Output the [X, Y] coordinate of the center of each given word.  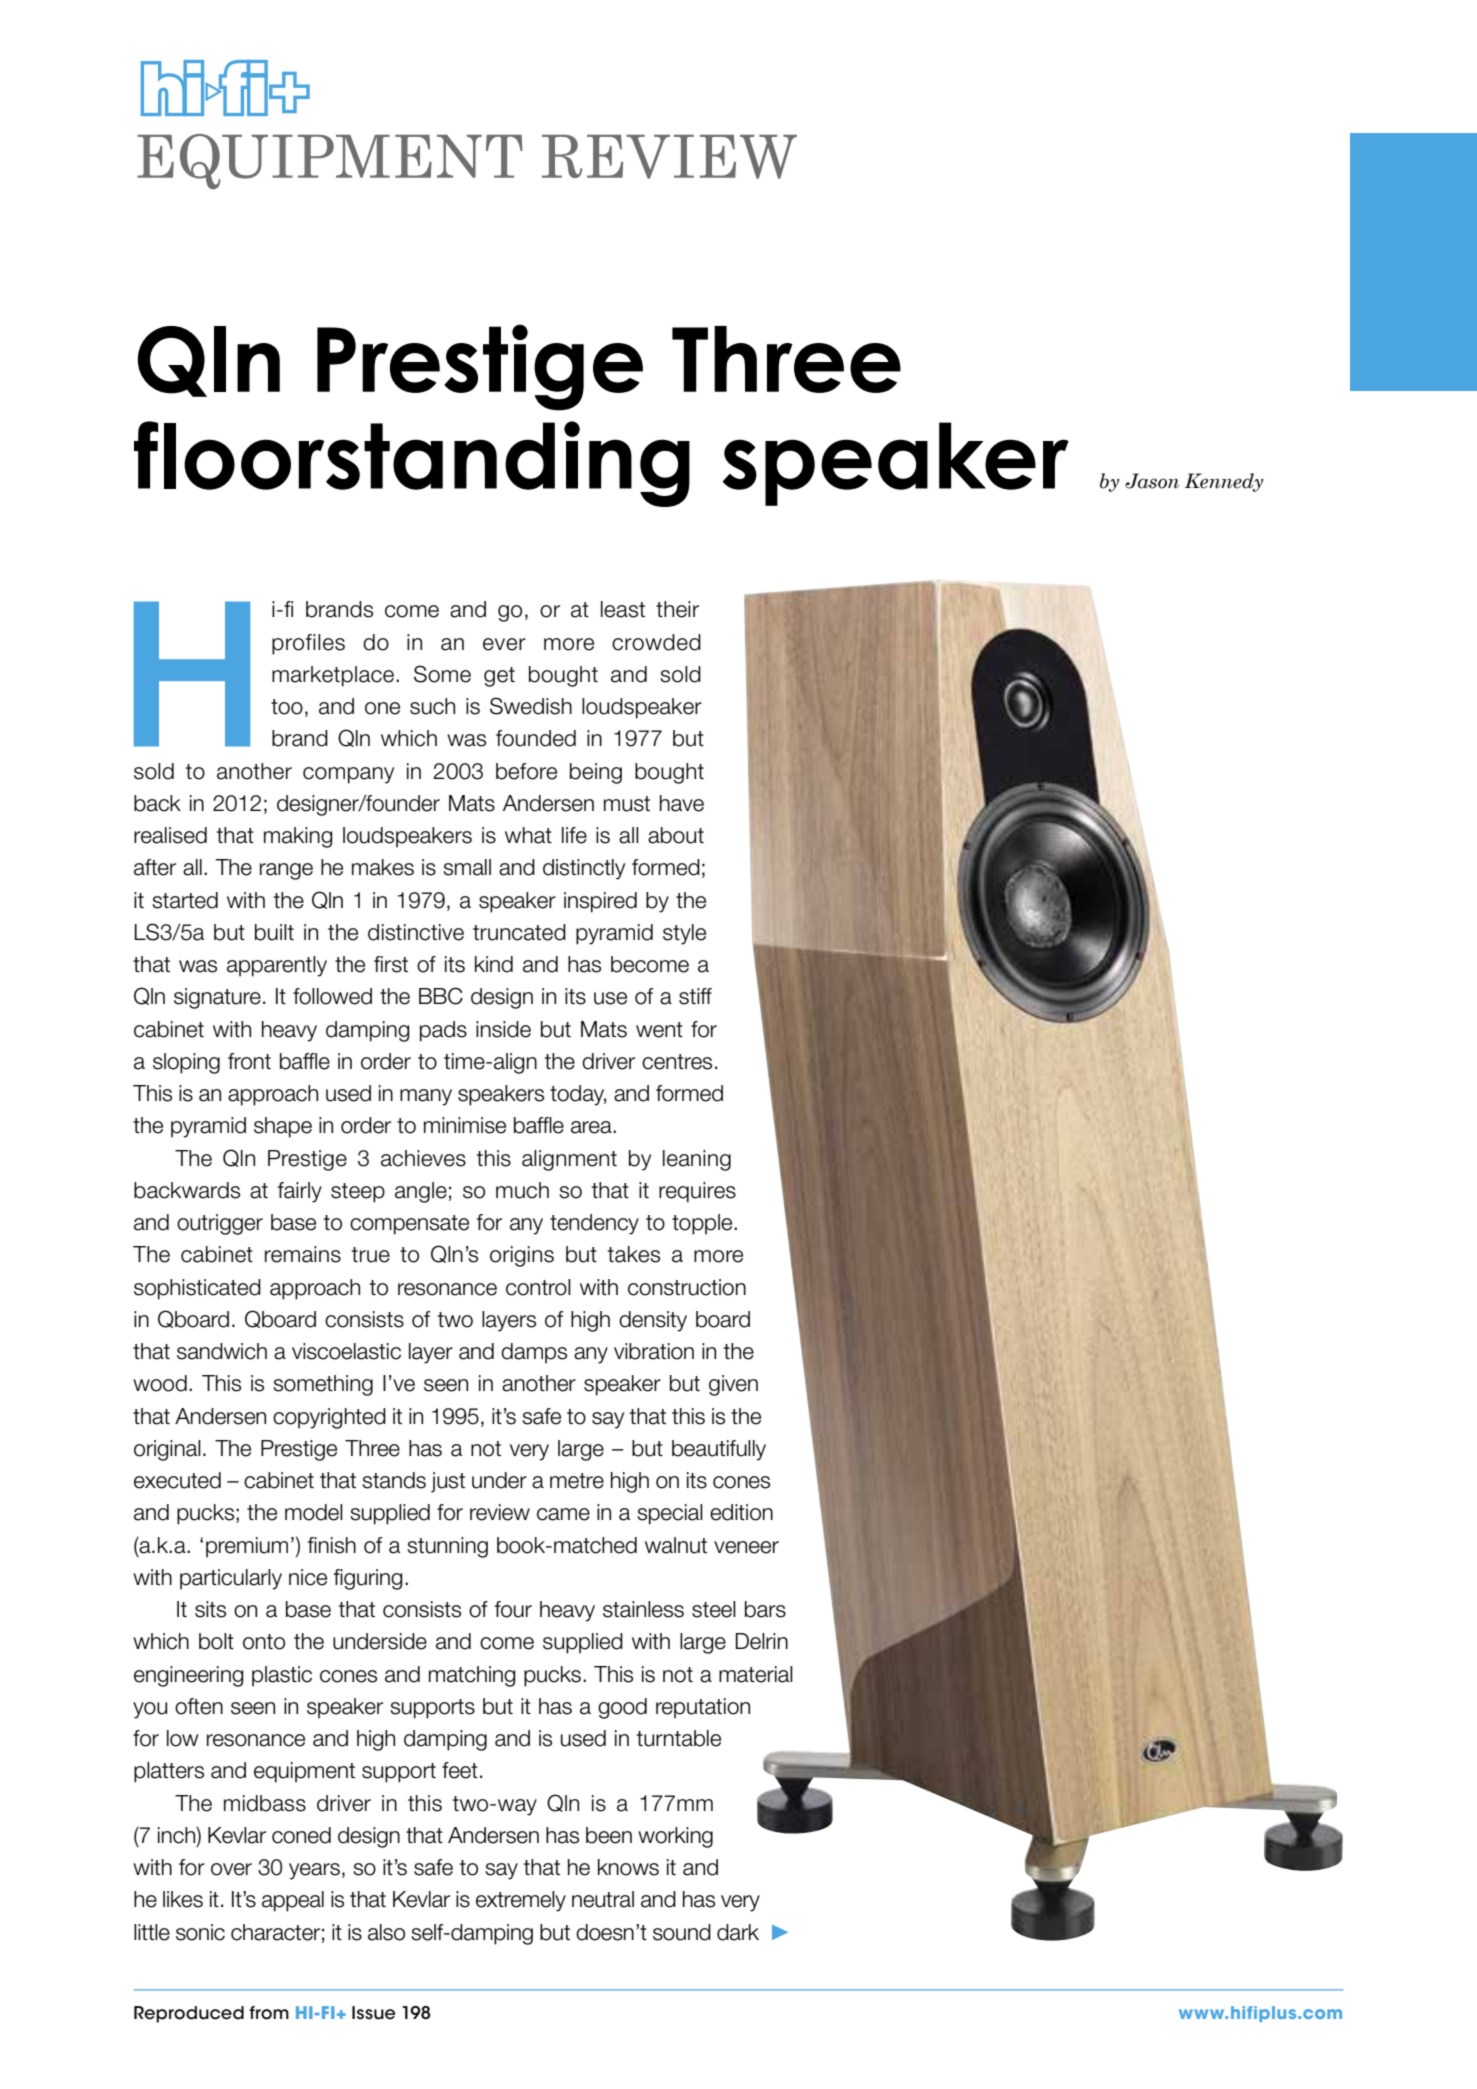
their [677, 609]
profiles [308, 644]
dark [738, 1932]
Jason [1152, 481]
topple [703, 1224]
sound [682, 1932]
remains [303, 1254]
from [269, 2013]
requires [697, 1192]
